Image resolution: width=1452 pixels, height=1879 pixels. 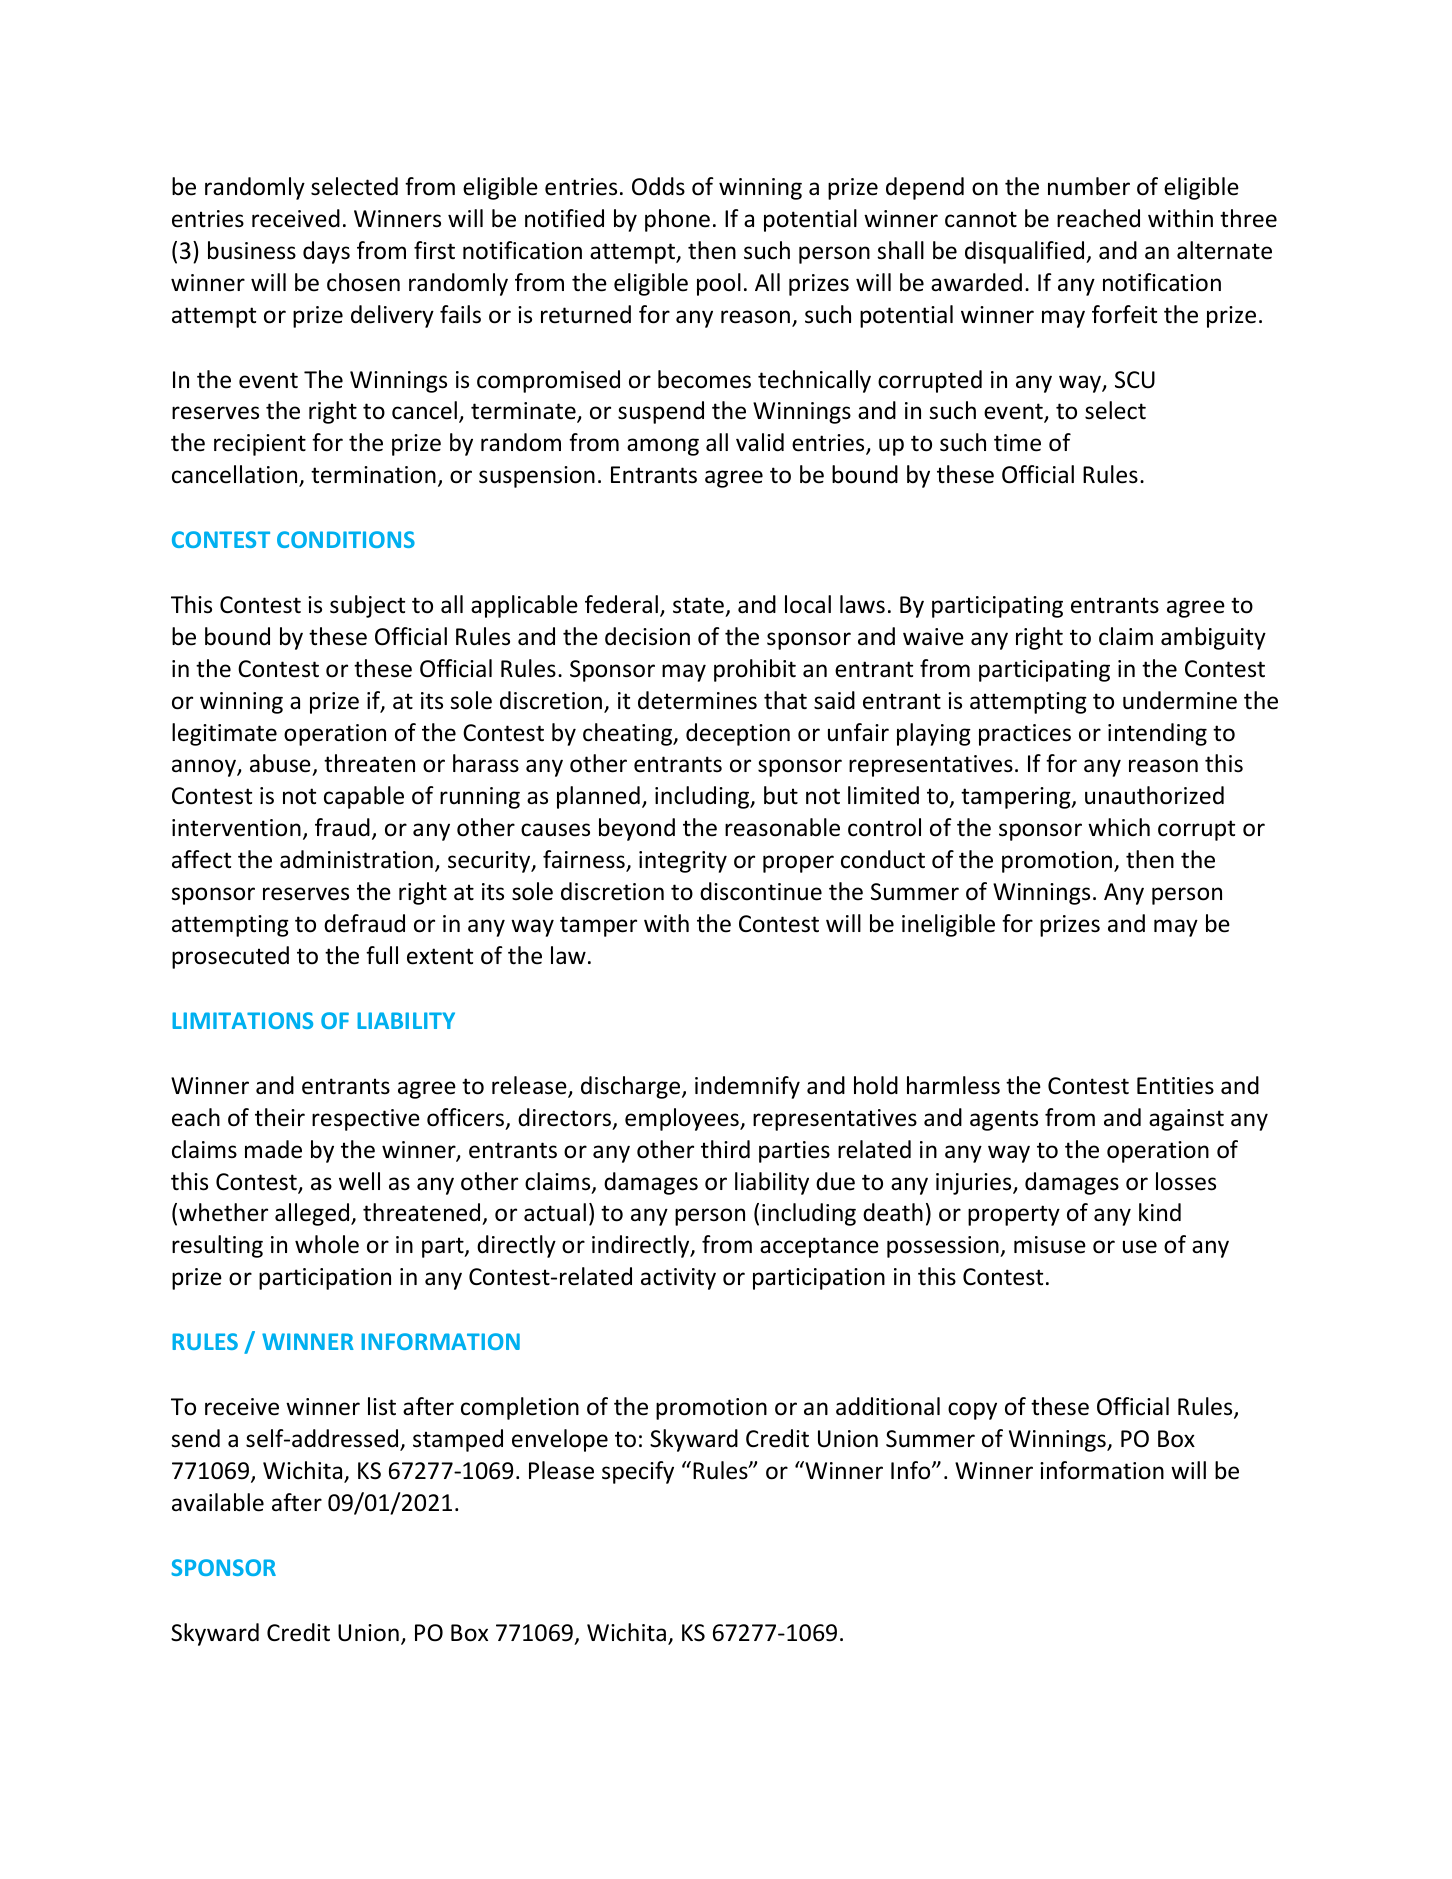 I want to click on CONDITIONS, so click(x=346, y=539).
